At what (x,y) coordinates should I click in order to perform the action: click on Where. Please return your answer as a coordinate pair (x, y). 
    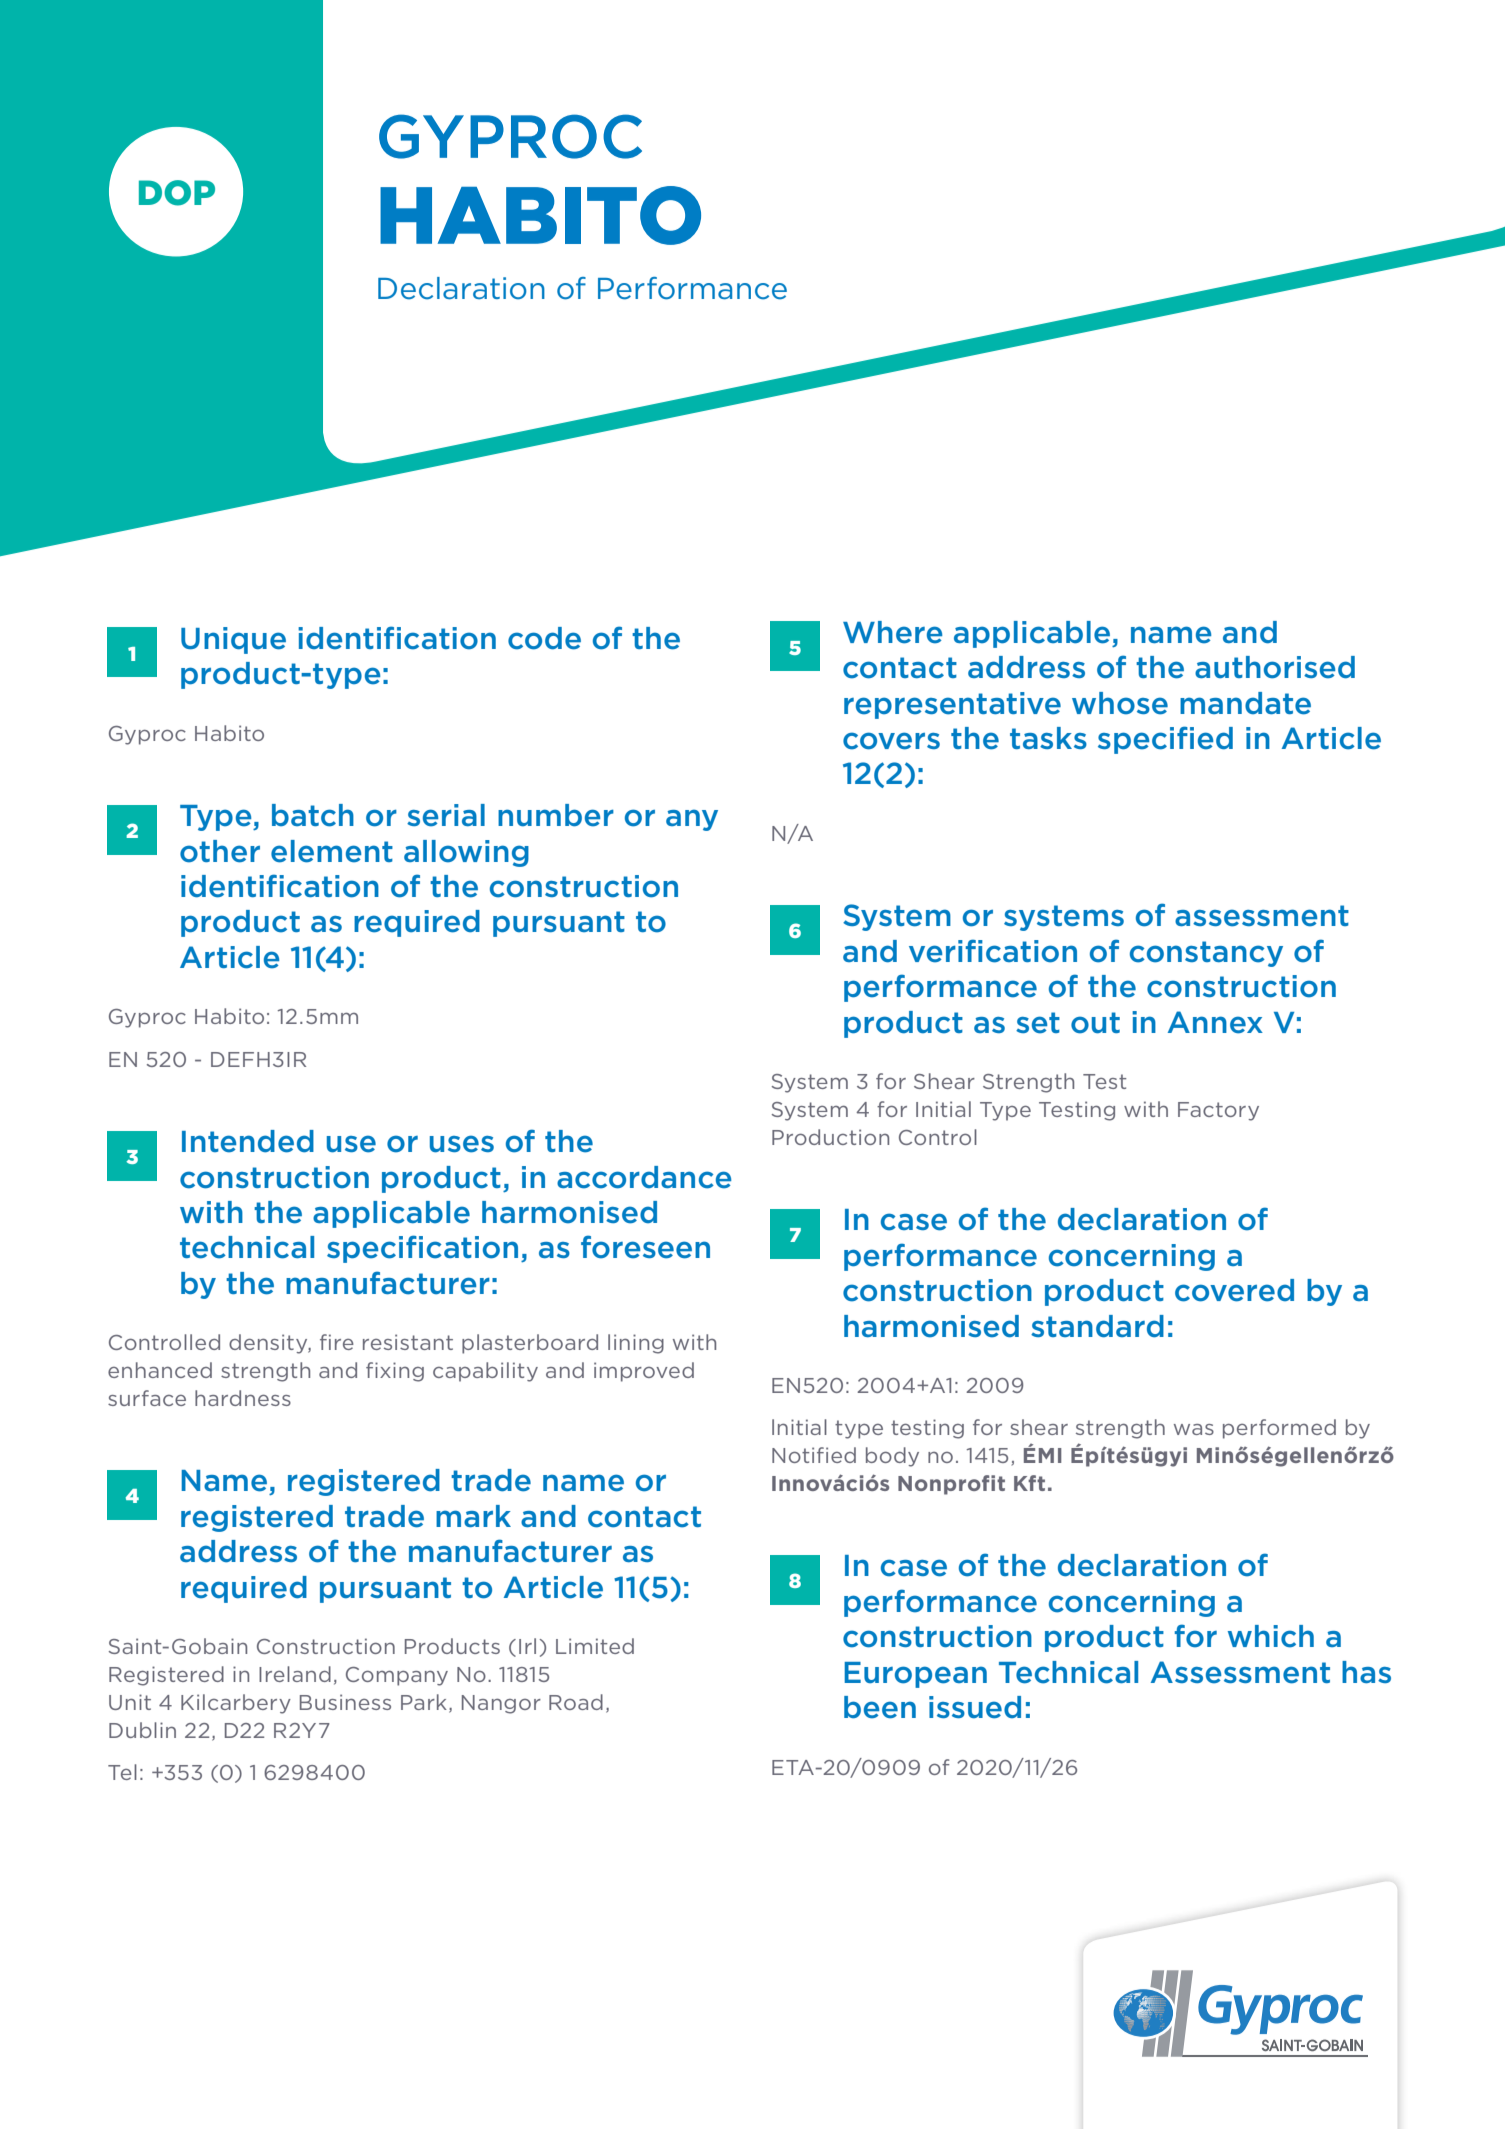
    Looking at the image, I should click on (892, 632).
